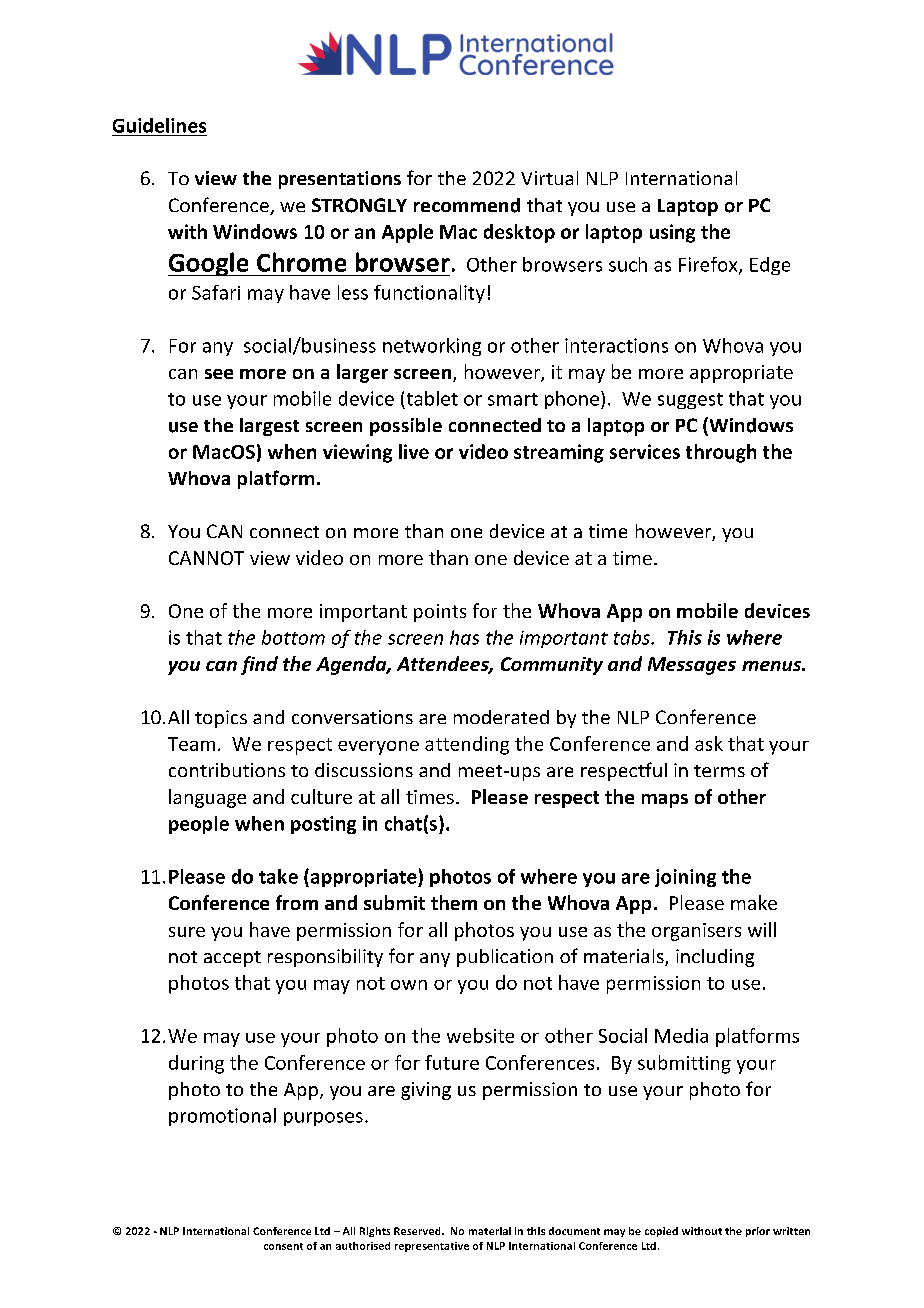 The height and width of the image is (1308, 924). I want to click on through, so click(721, 453).
